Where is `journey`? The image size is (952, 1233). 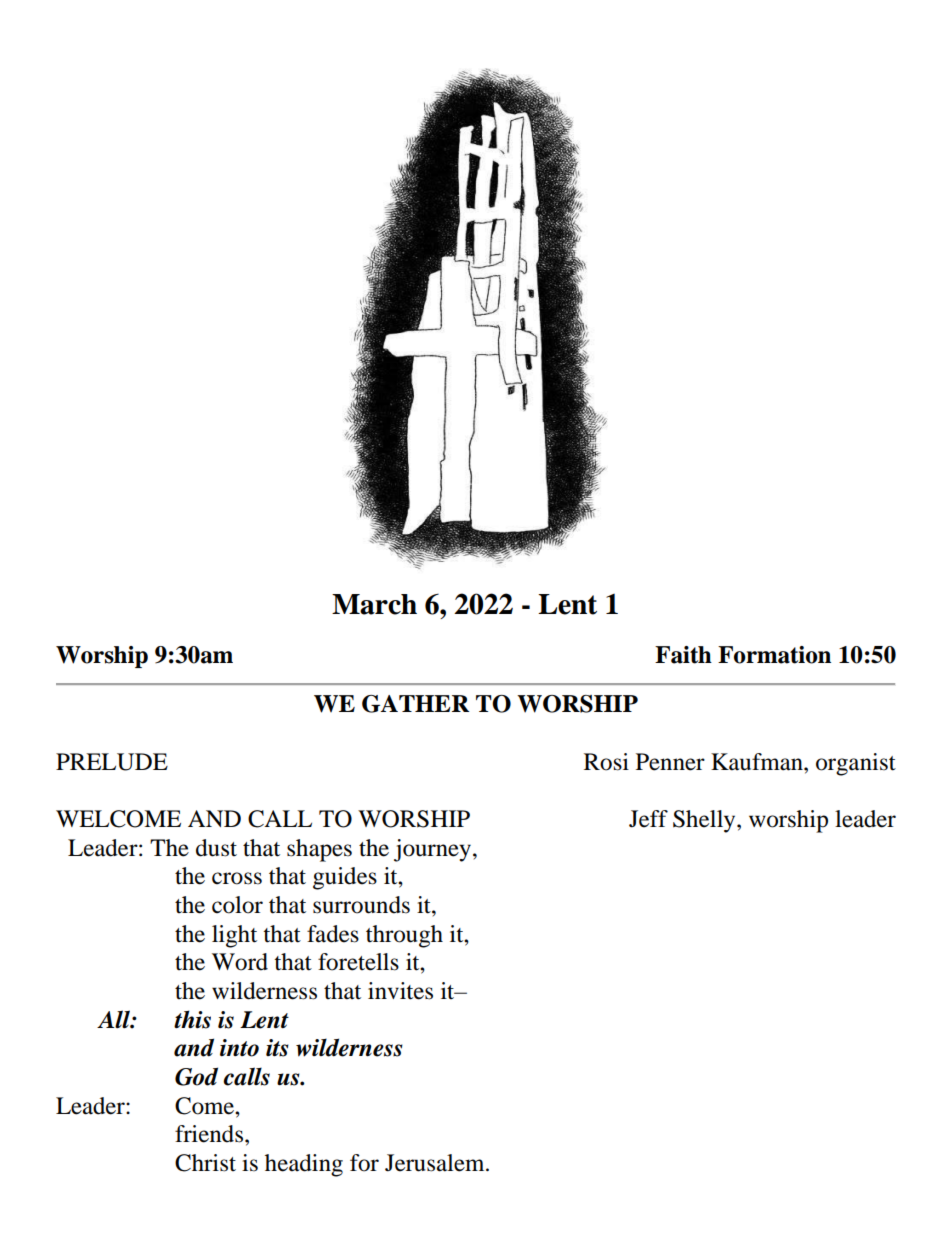
journey is located at coordinates (434, 850).
